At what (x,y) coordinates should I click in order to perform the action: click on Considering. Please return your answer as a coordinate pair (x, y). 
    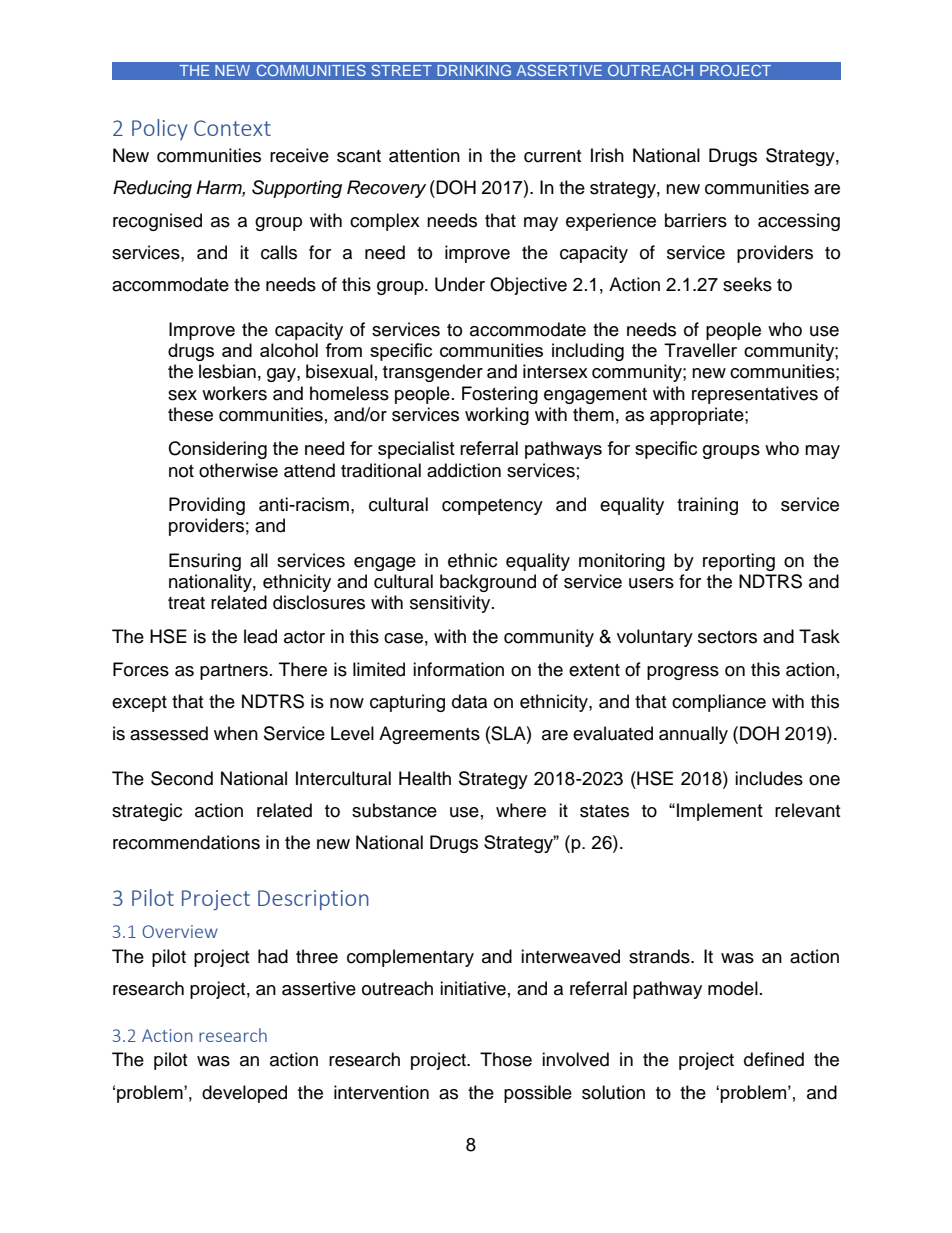
    Looking at the image, I should click on (218, 450).
